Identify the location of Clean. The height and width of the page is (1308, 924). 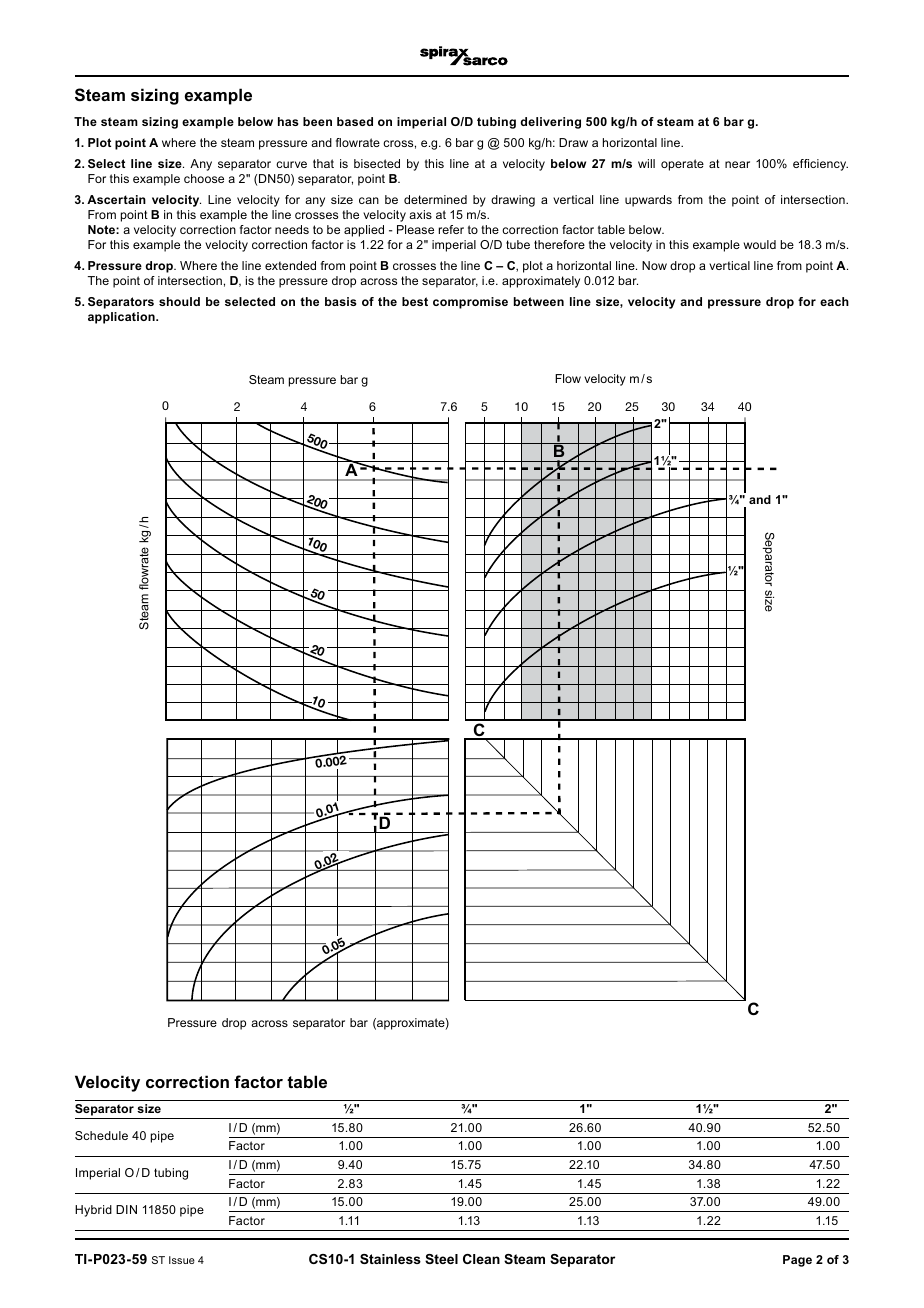
(481, 1259).
